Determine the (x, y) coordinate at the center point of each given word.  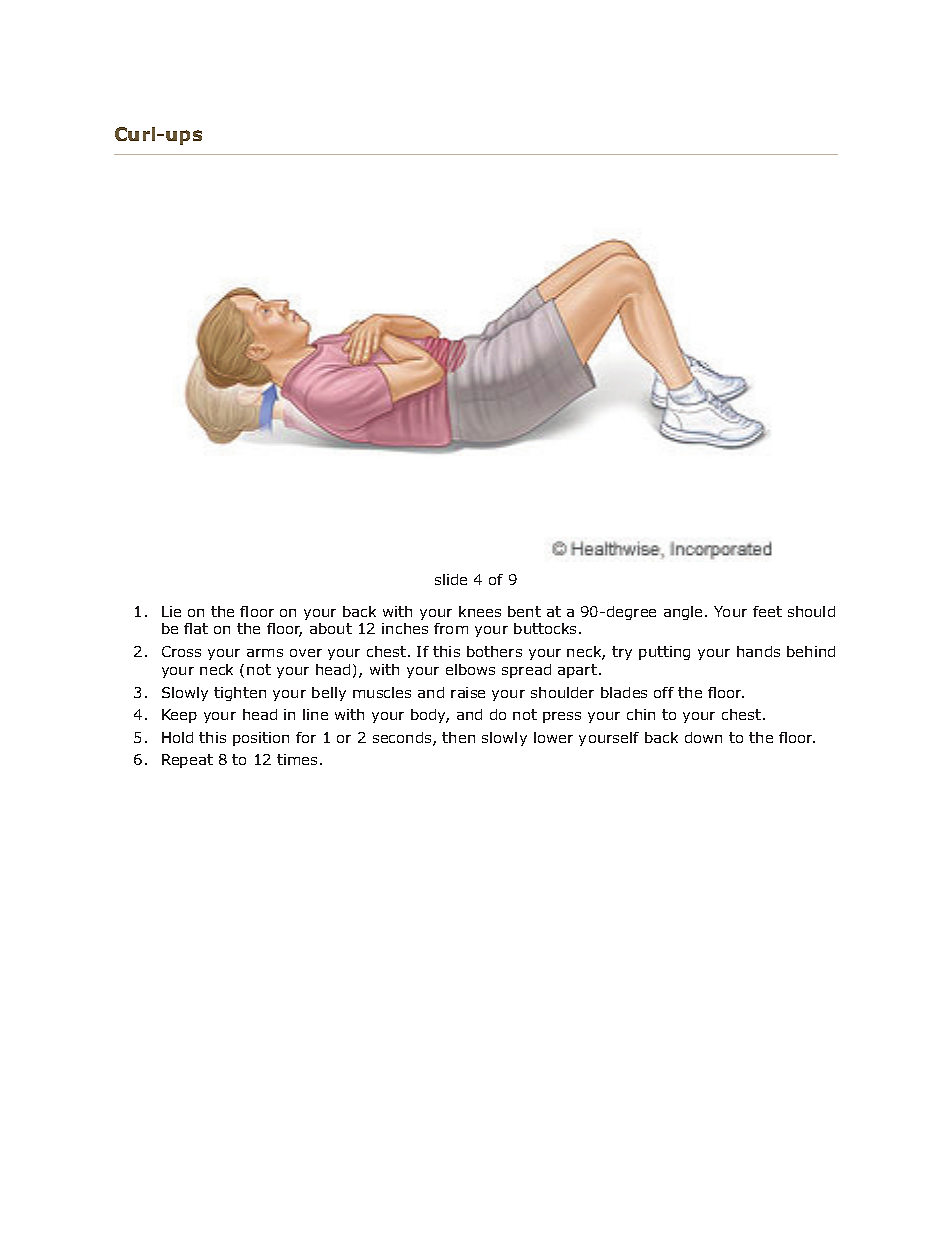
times (297, 759)
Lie (171, 611)
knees (480, 611)
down (703, 737)
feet (767, 611)
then (458, 737)
